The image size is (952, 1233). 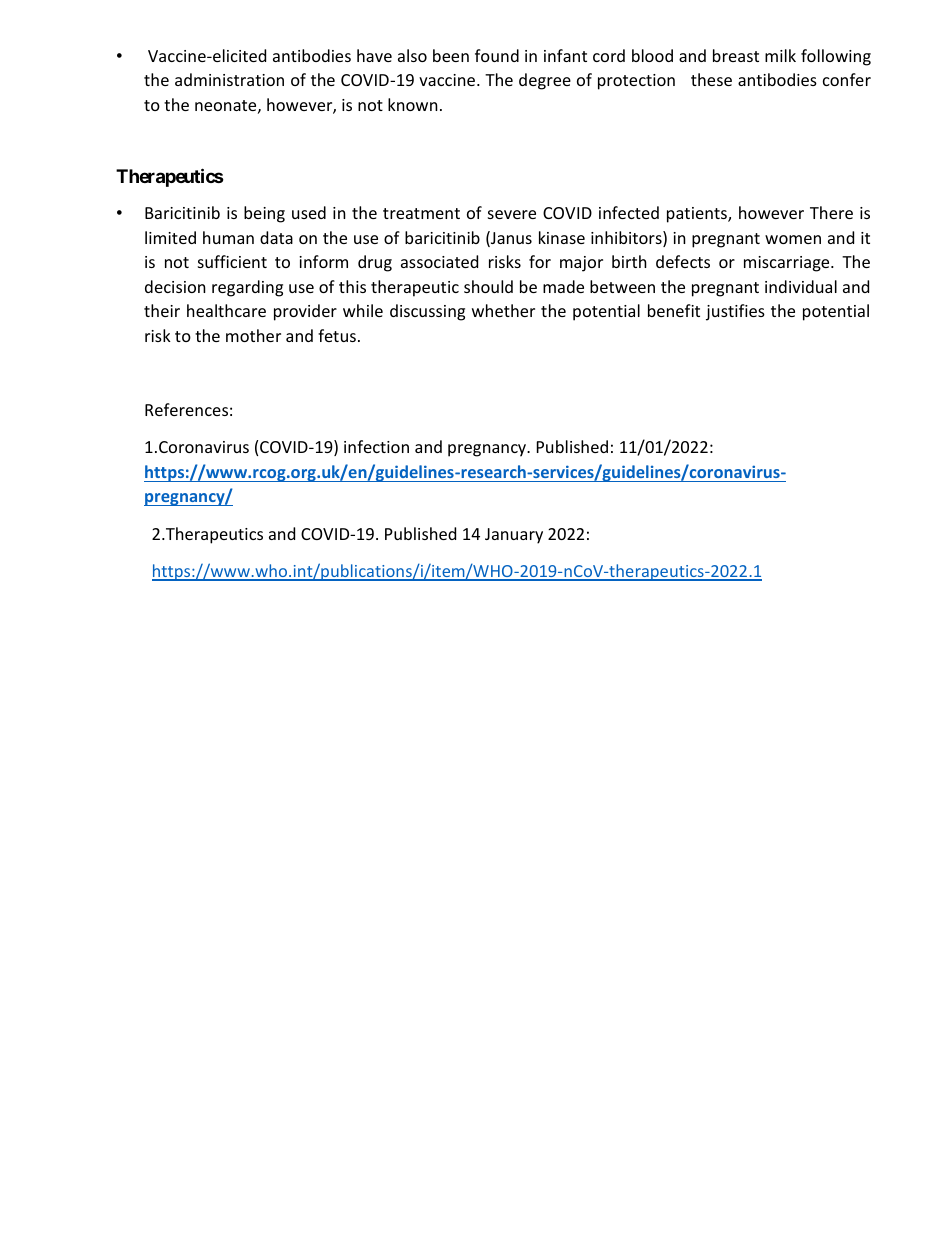 I want to click on administration, so click(x=229, y=79).
